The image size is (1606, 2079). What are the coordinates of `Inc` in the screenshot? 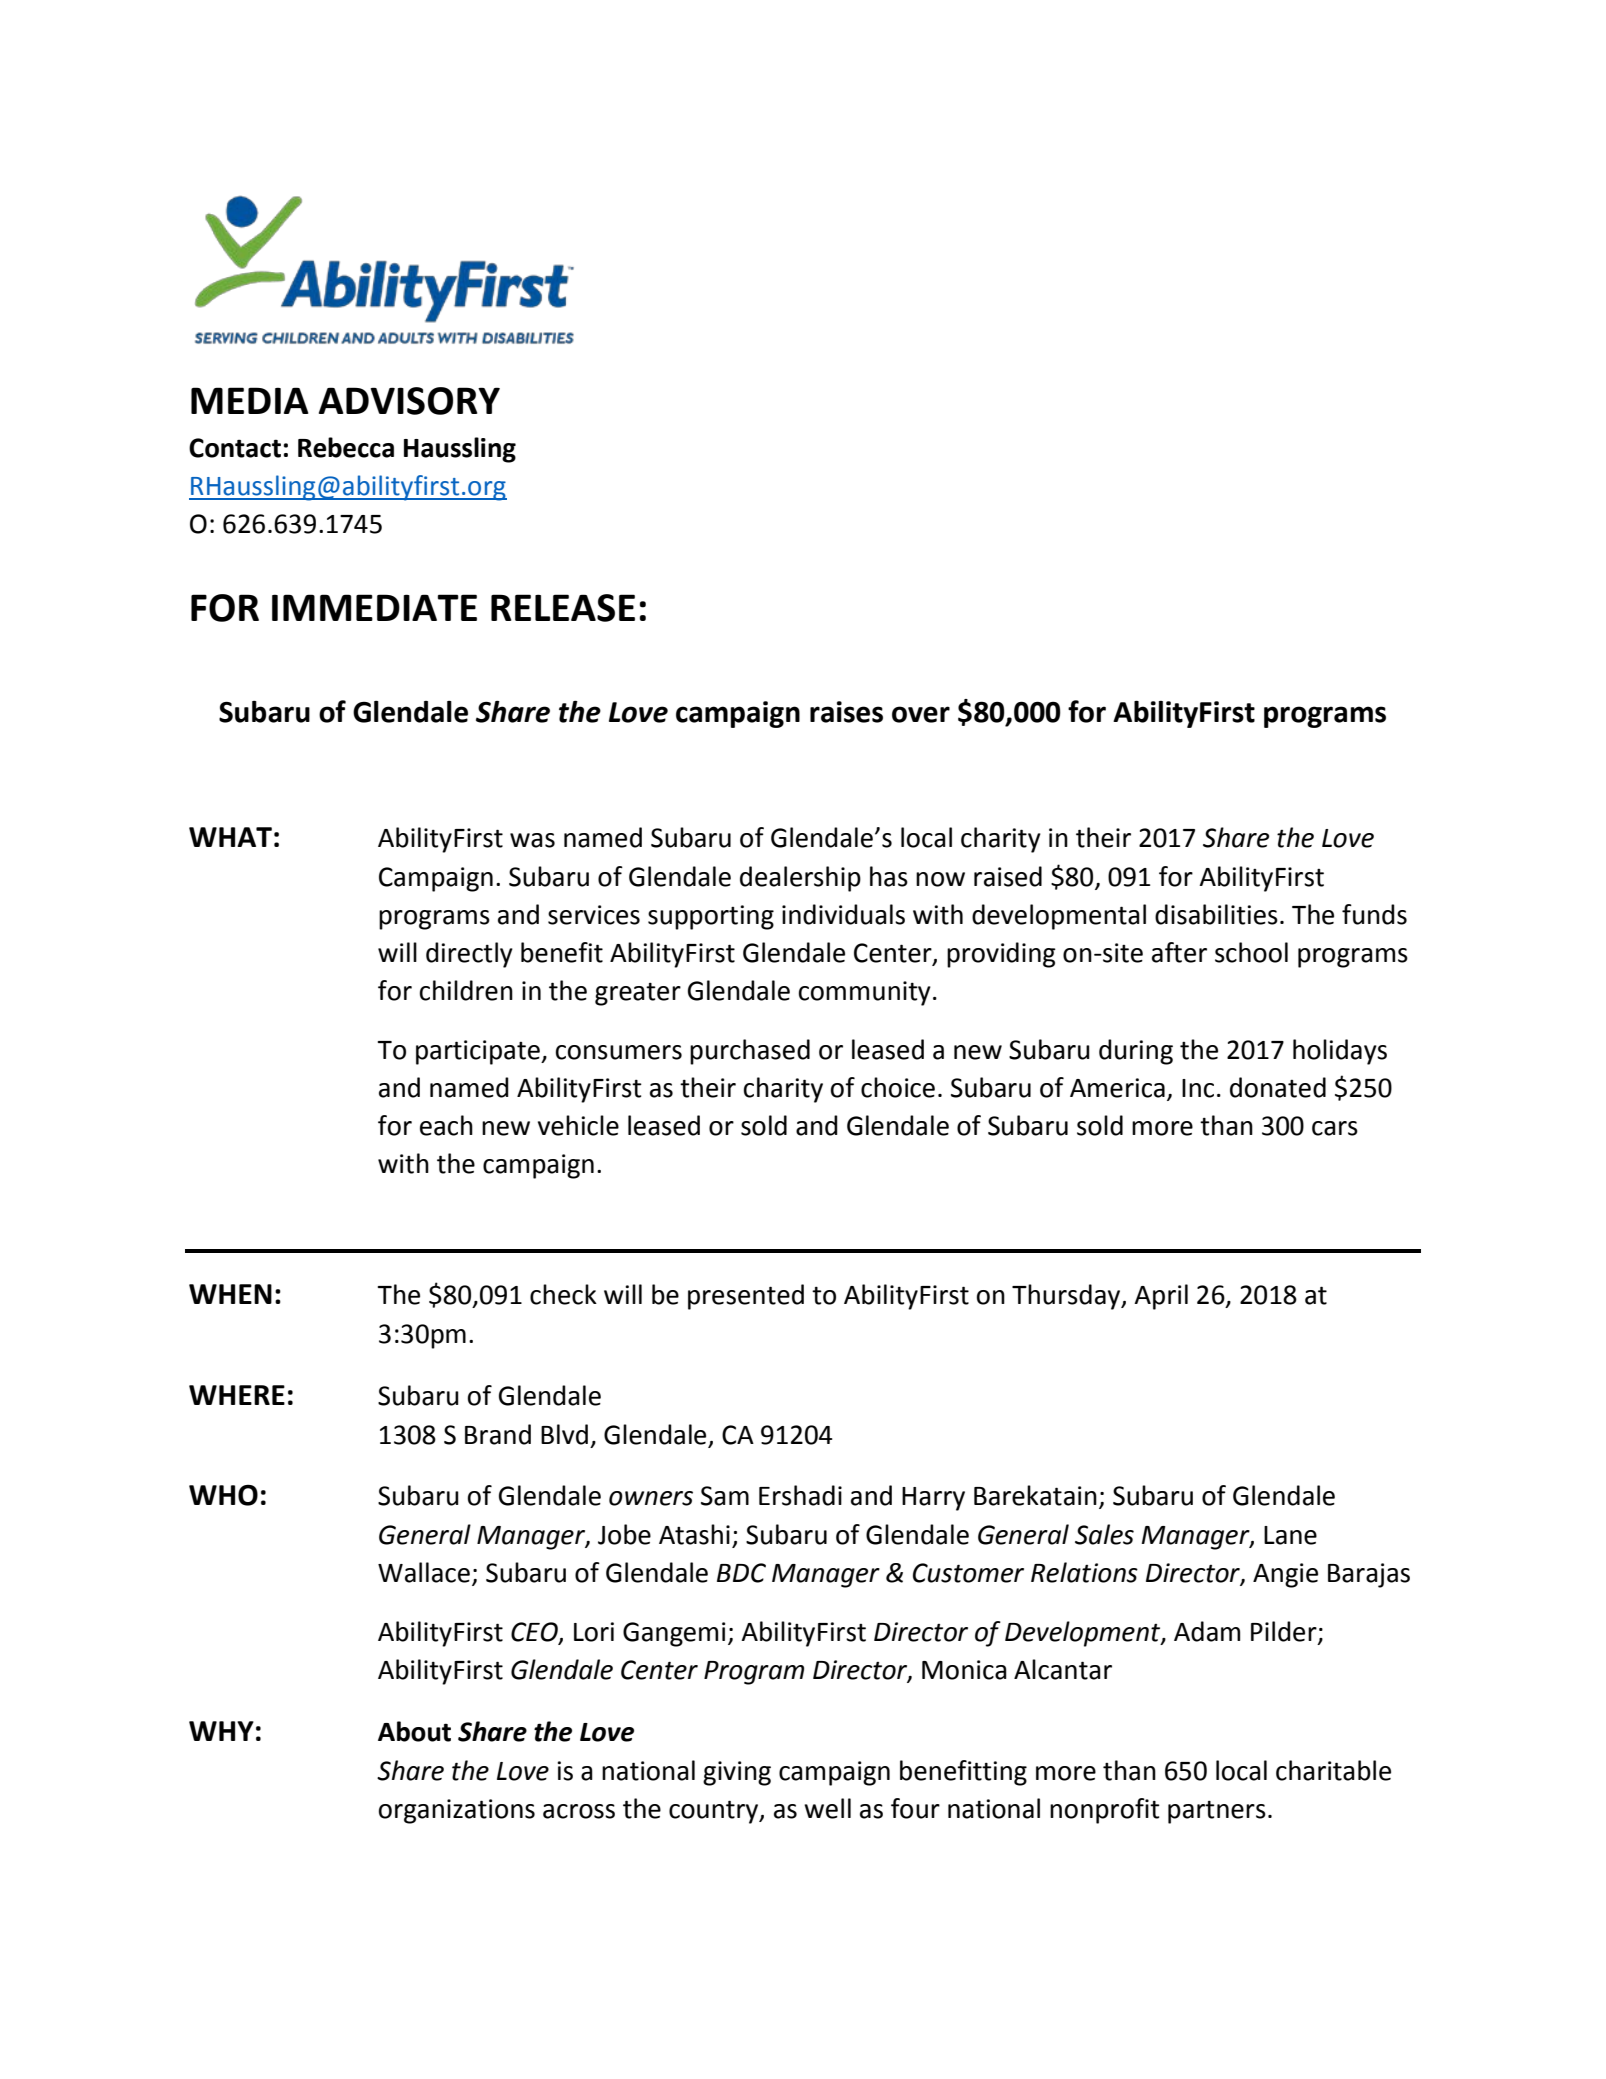 It's located at (1198, 1088).
